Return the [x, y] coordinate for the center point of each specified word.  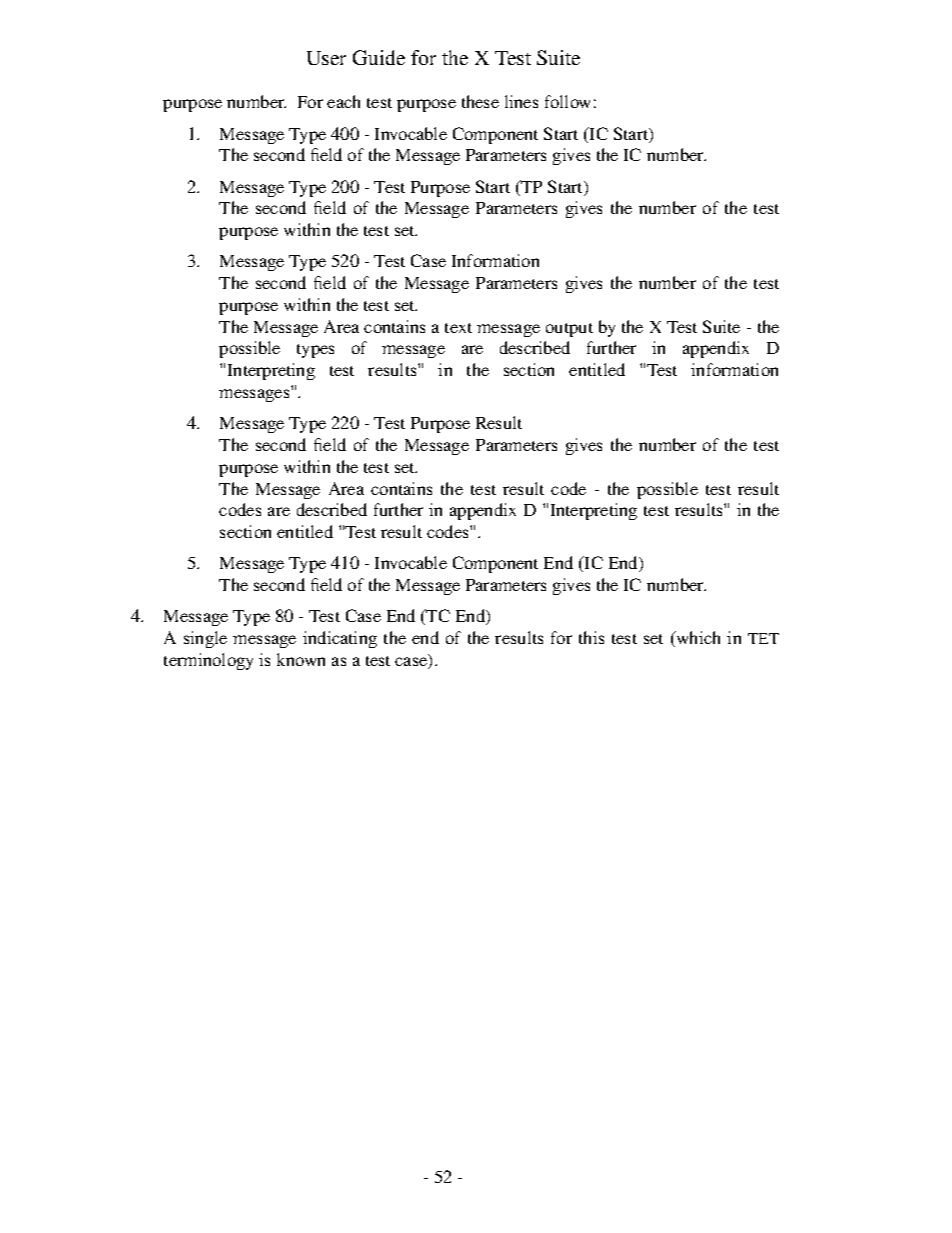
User [326, 58]
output [569, 330]
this [591, 637]
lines [521, 101]
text [458, 328]
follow [567, 101]
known [301, 659]
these [480, 101]
